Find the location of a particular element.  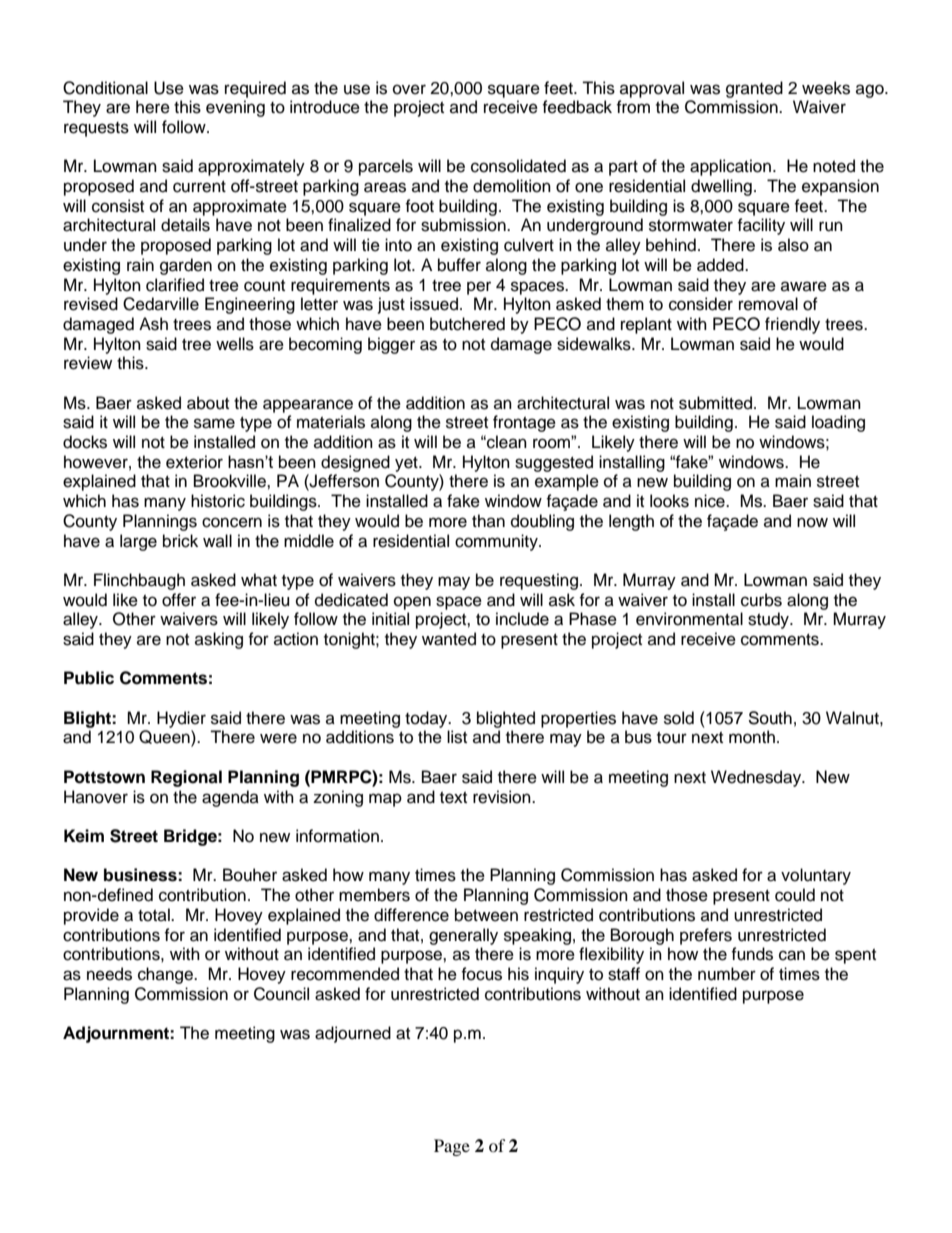

revision is located at coordinates (503, 797).
